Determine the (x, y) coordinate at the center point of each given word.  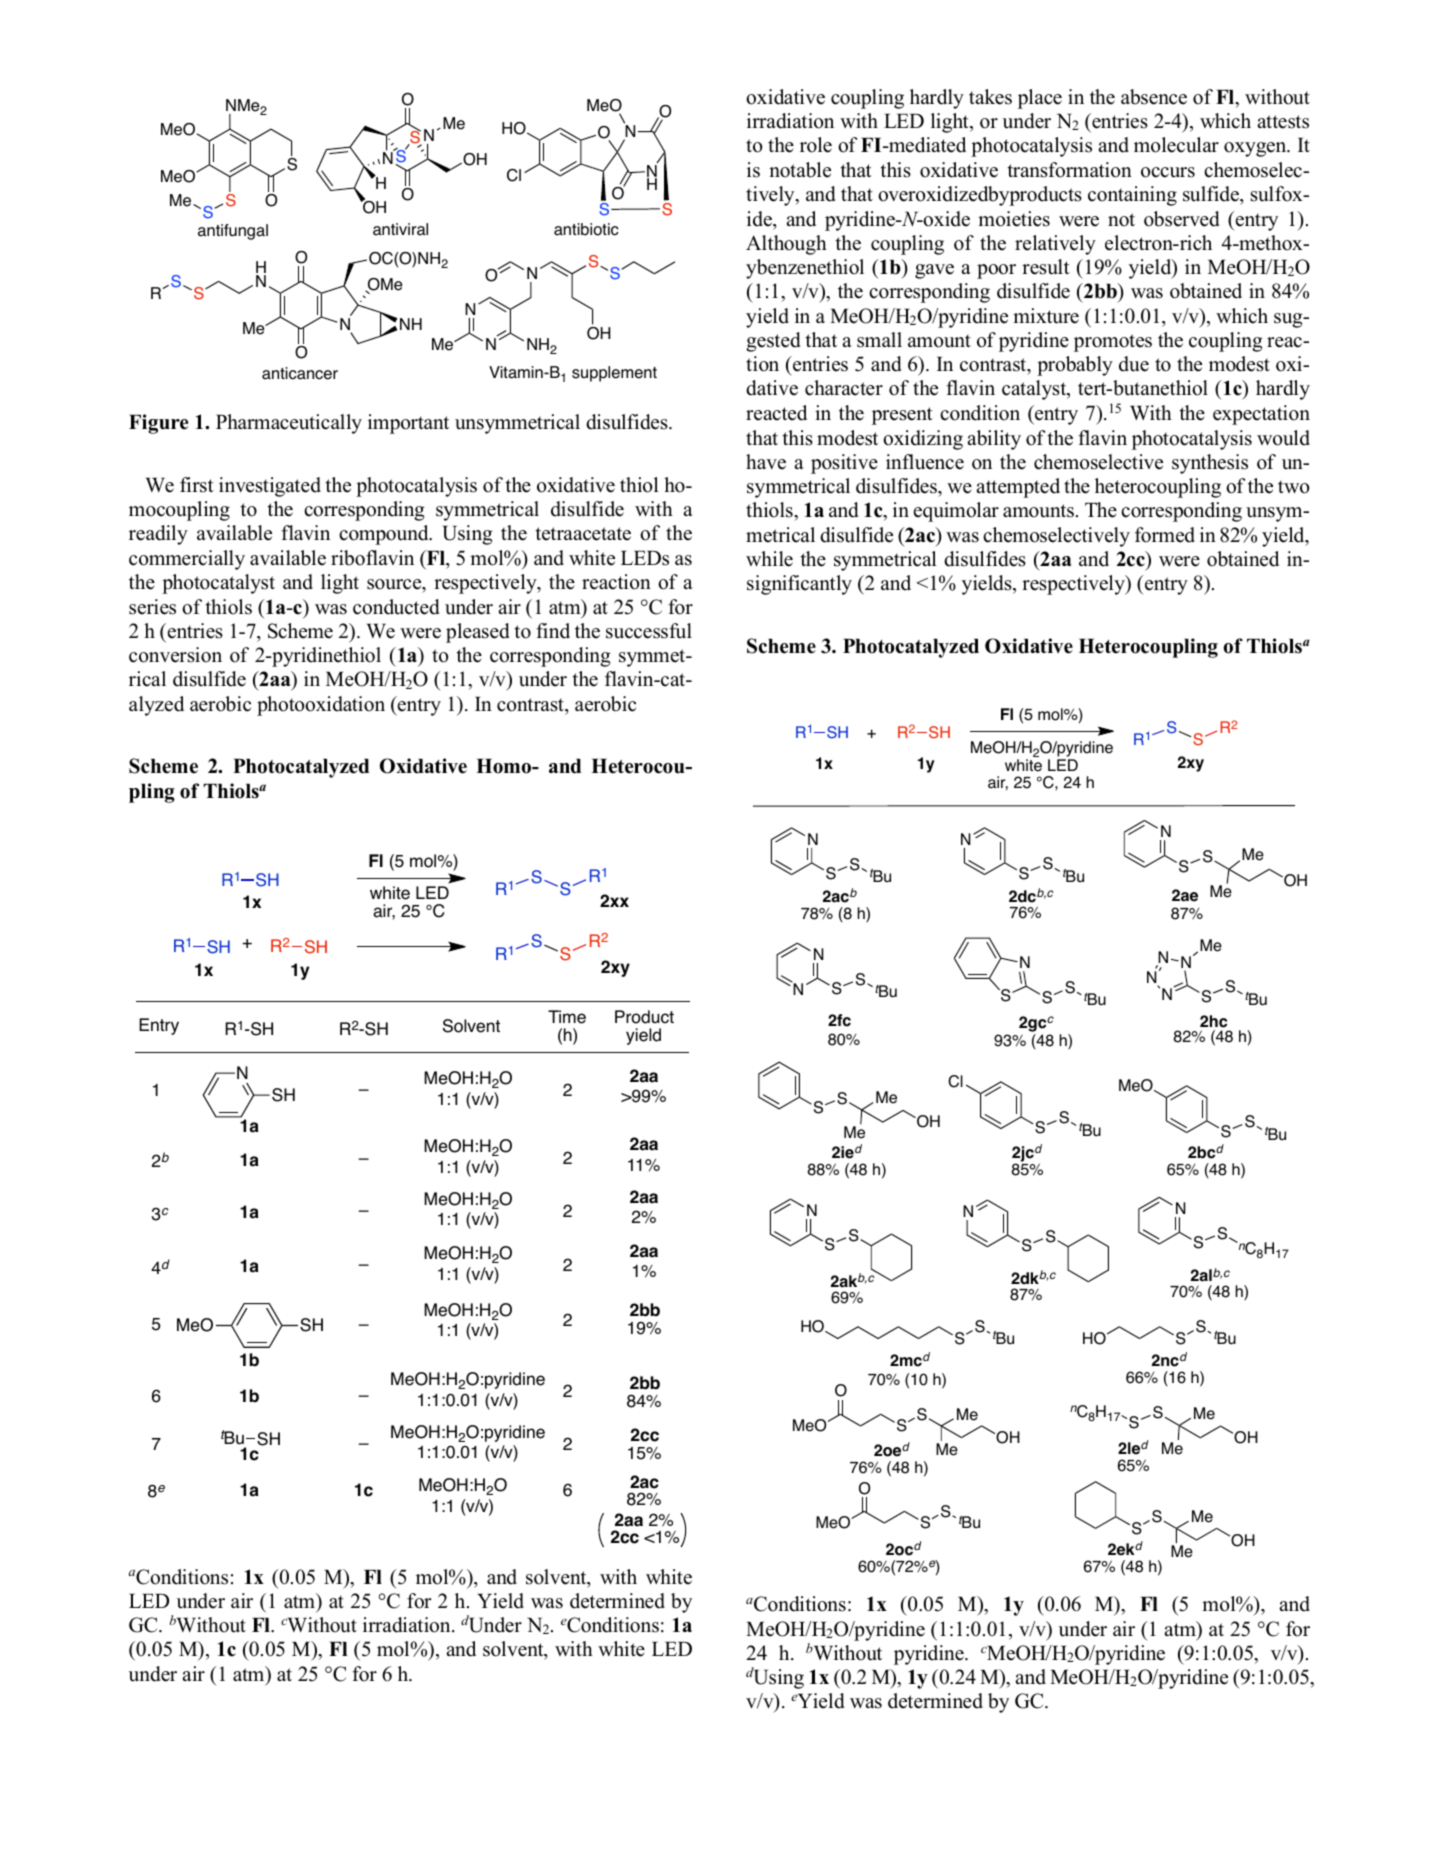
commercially (187, 560)
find (553, 631)
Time (567, 1017)
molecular (1176, 145)
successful (649, 631)
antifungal (233, 232)
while (769, 559)
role (816, 145)
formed (1165, 535)
